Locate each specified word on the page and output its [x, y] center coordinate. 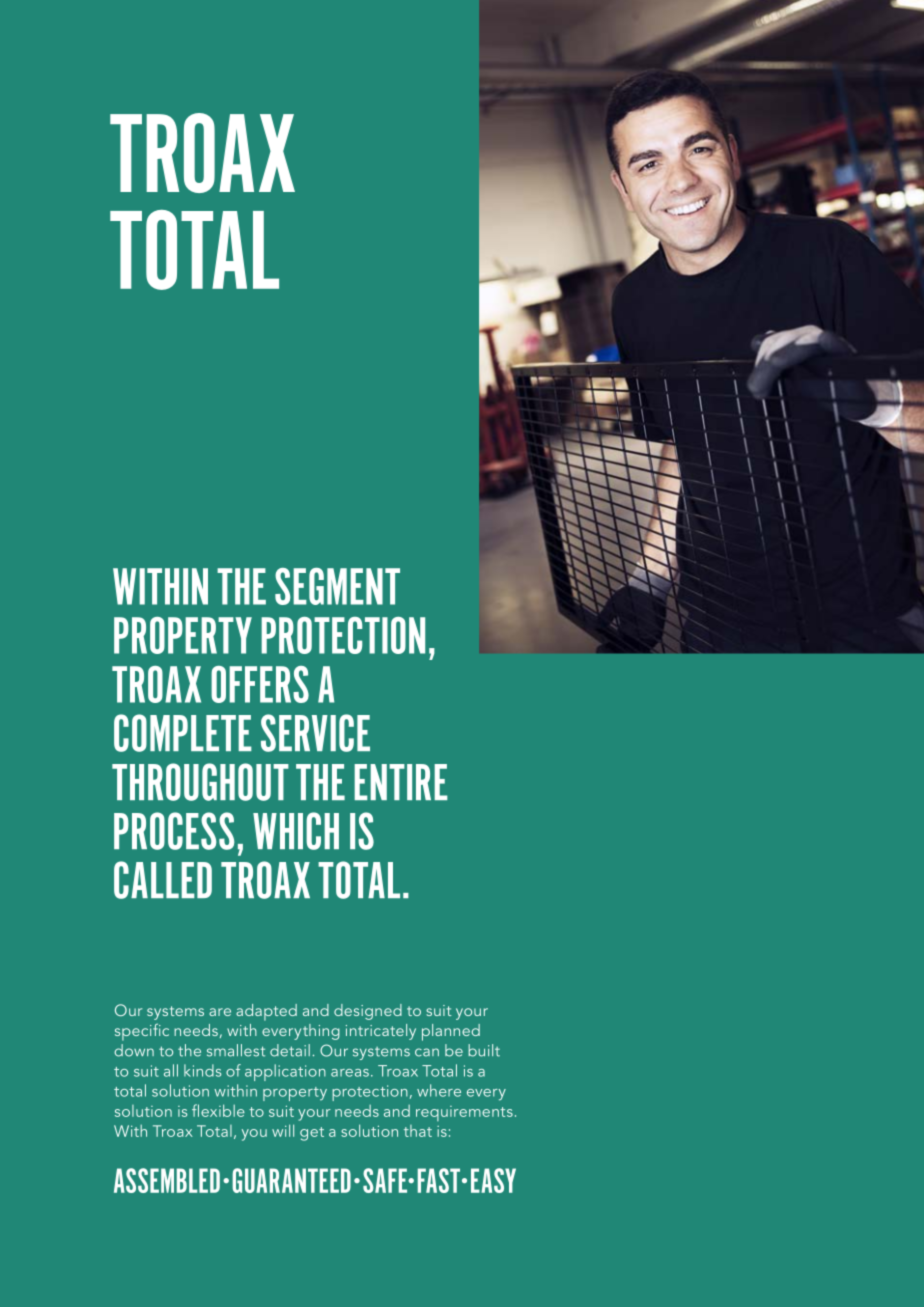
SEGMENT [337, 586]
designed [368, 1012]
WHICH [296, 831]
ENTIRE [401, 782]
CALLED [163, 880]
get [312, 1134]
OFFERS [260, 684]
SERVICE [315, 733]
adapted [266, 1012]
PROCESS [174, 831]
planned [451, 1032]
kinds [202, 1070]
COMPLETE [183, 733]
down [134, 1050]
